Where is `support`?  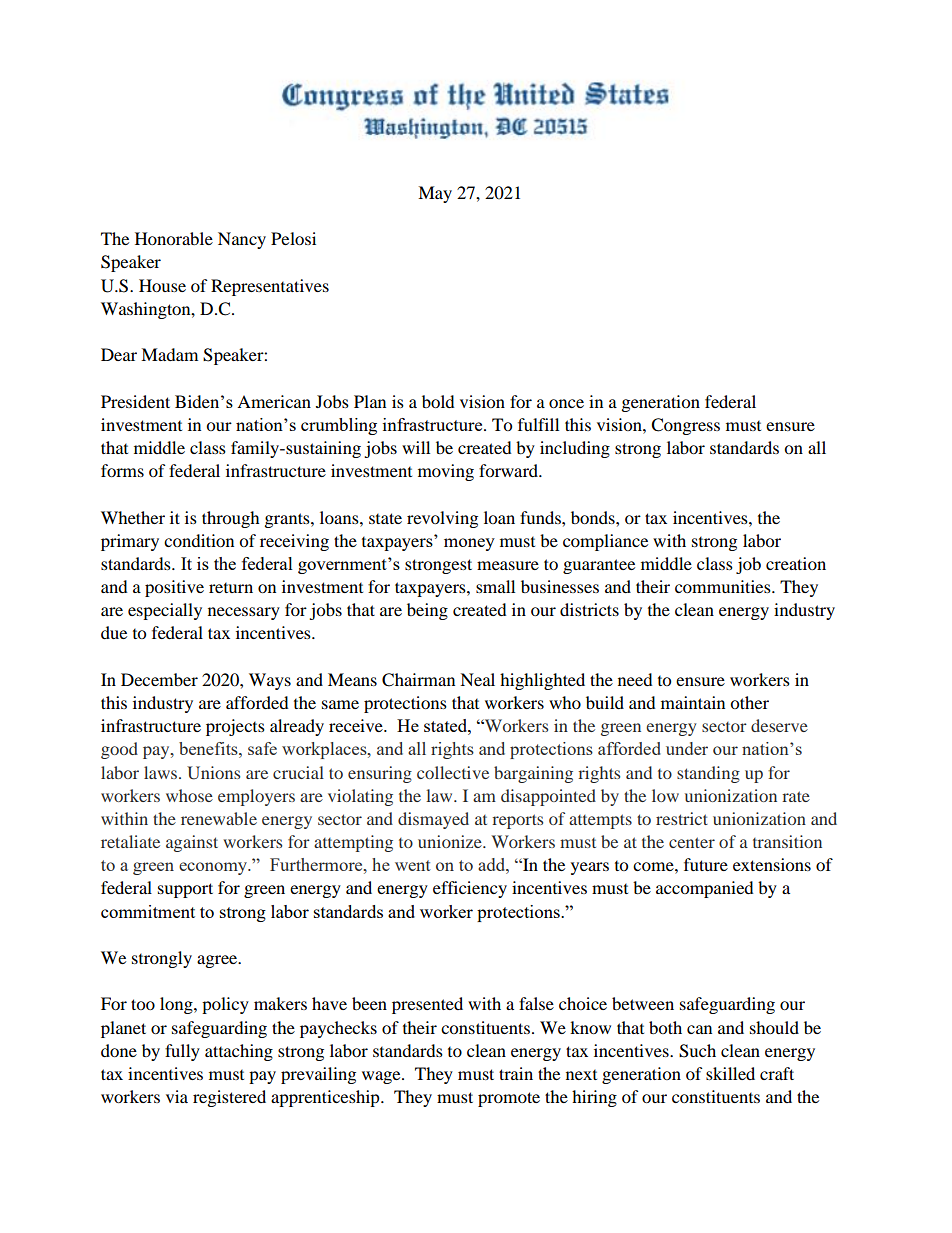 support is located at coordinates (185, 890).
